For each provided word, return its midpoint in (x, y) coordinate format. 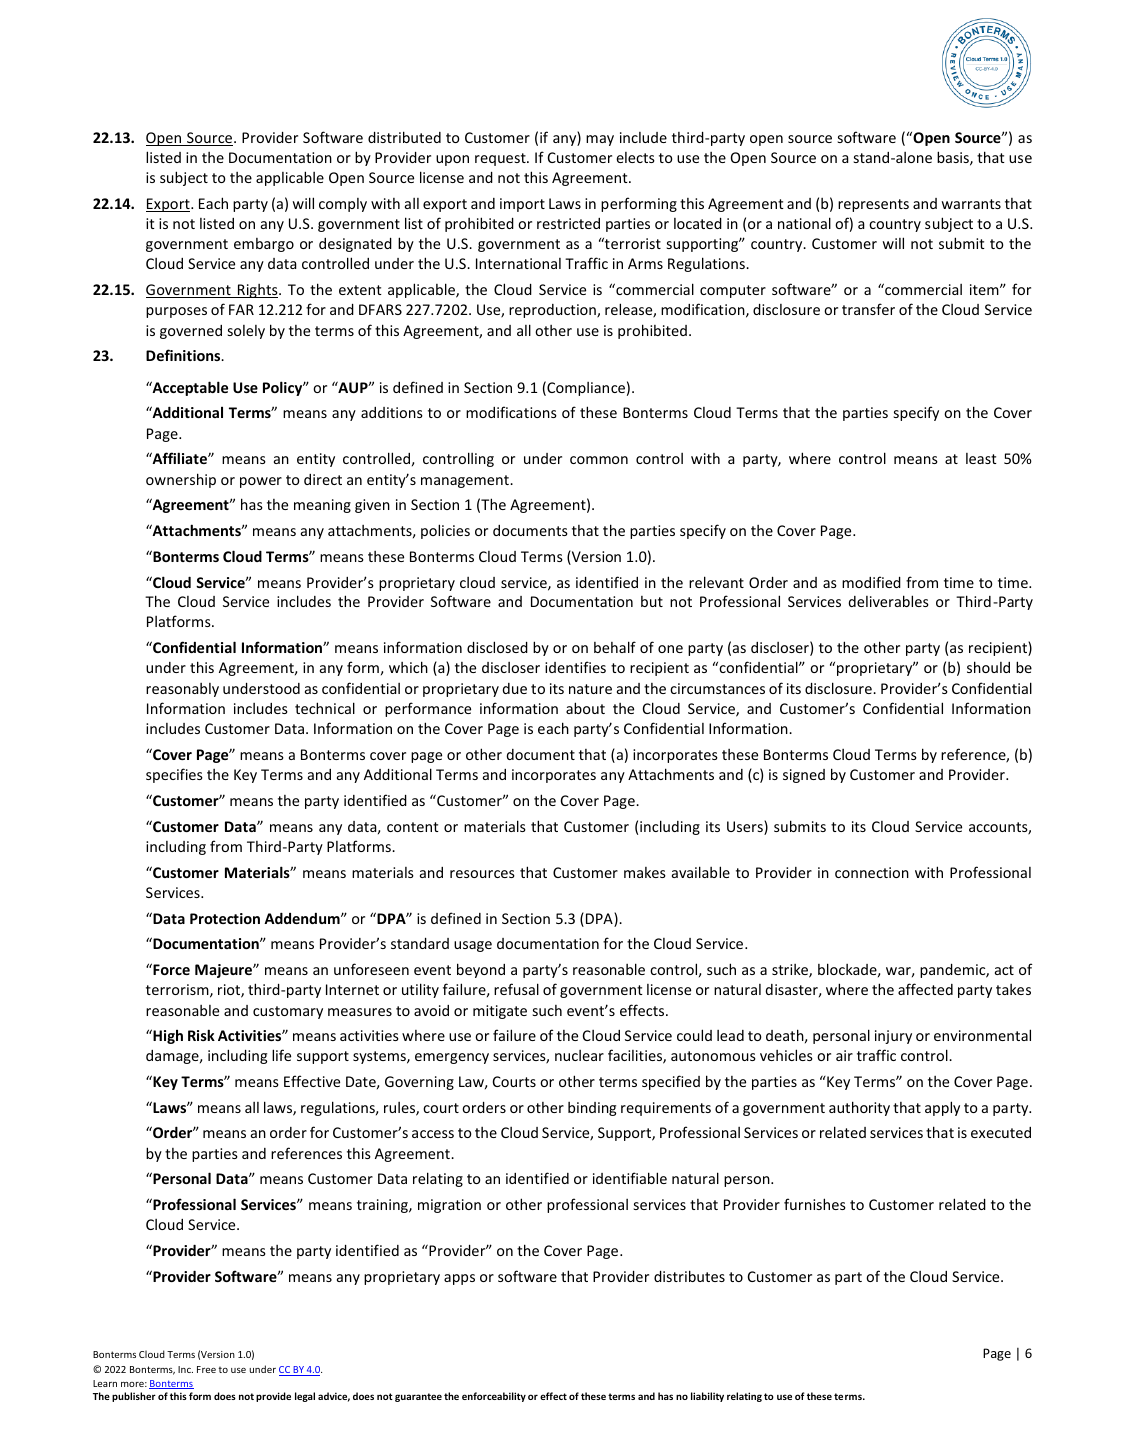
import (522, 205)
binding (592, 1109)
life (281, 1055)
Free (206, 1369)
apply (942, 1108)
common (599, 460)
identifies (575, 667)
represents (873, 205)
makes (645, 872)
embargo (264, 245)
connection (872, 872)
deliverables (889, 601)
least (981, 458)
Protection (225, 918)
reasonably (182, 690)
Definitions (184, 355)
